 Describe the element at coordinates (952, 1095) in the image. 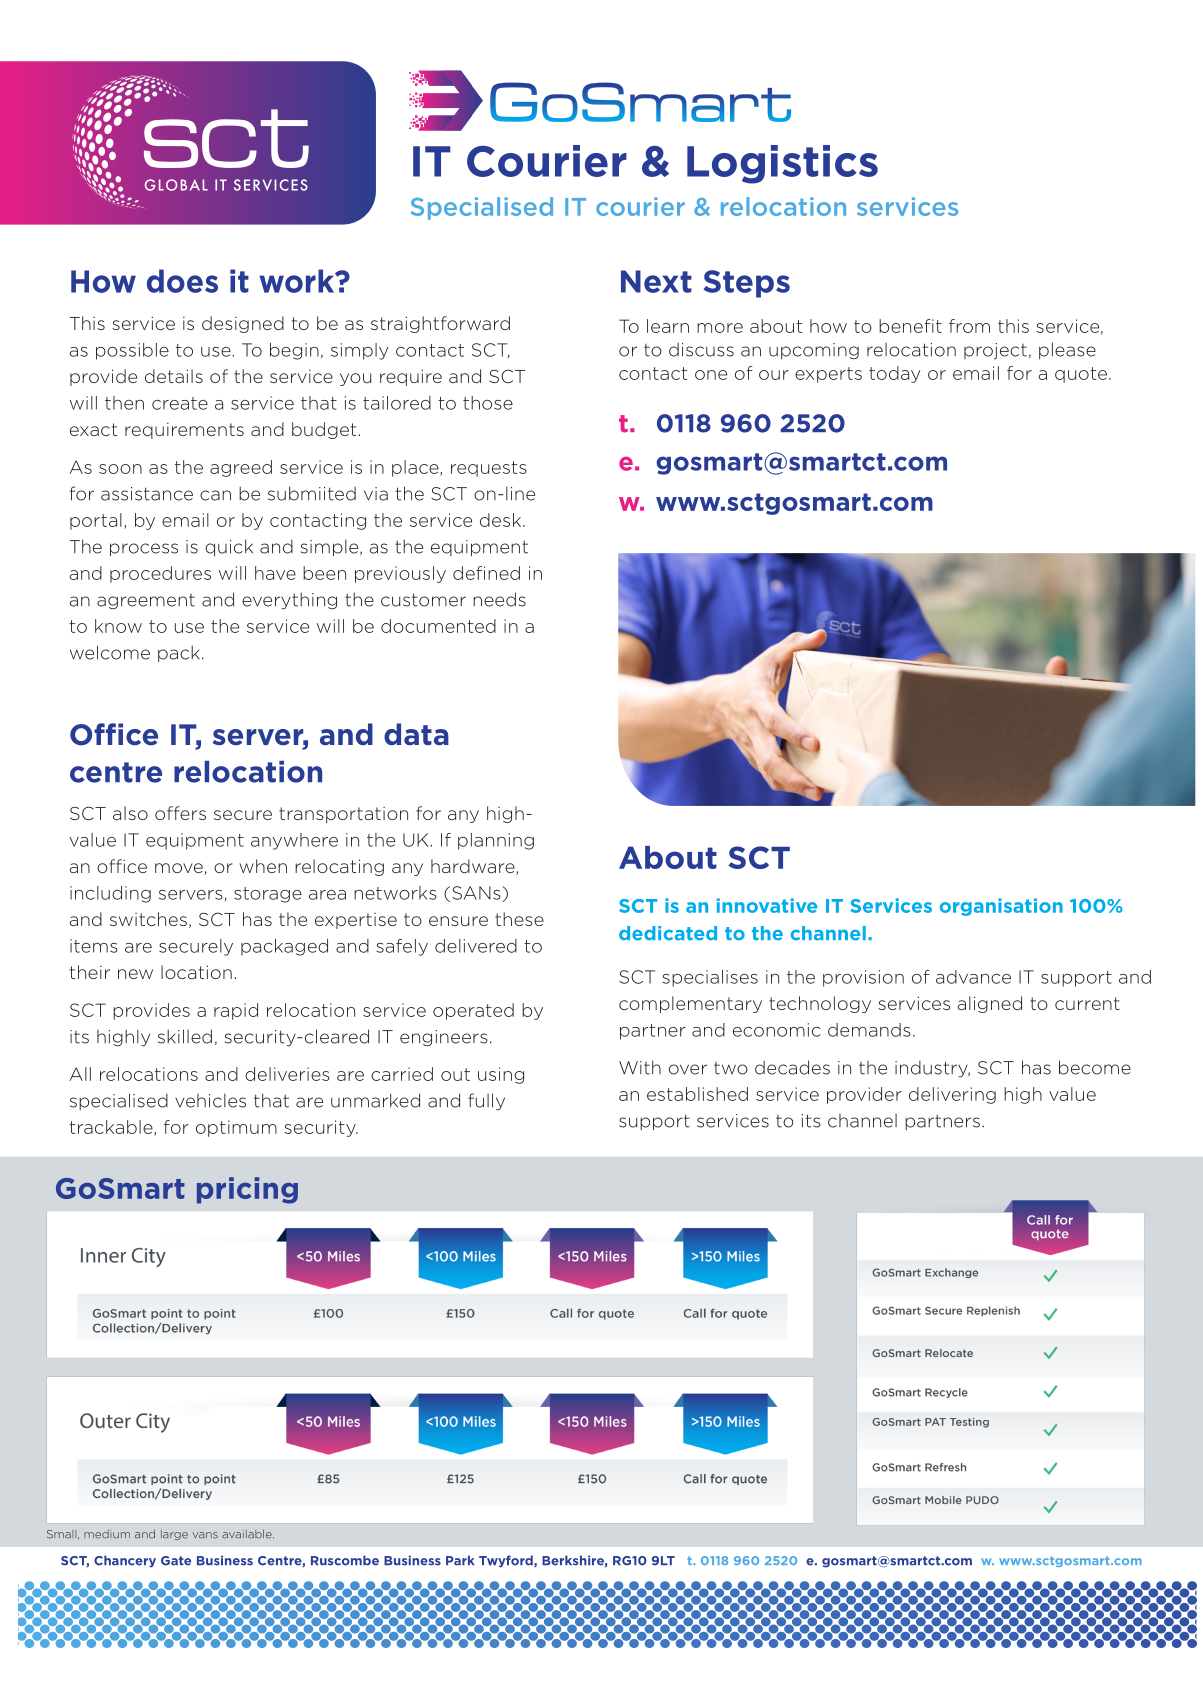

I see `delivering` at that location.
